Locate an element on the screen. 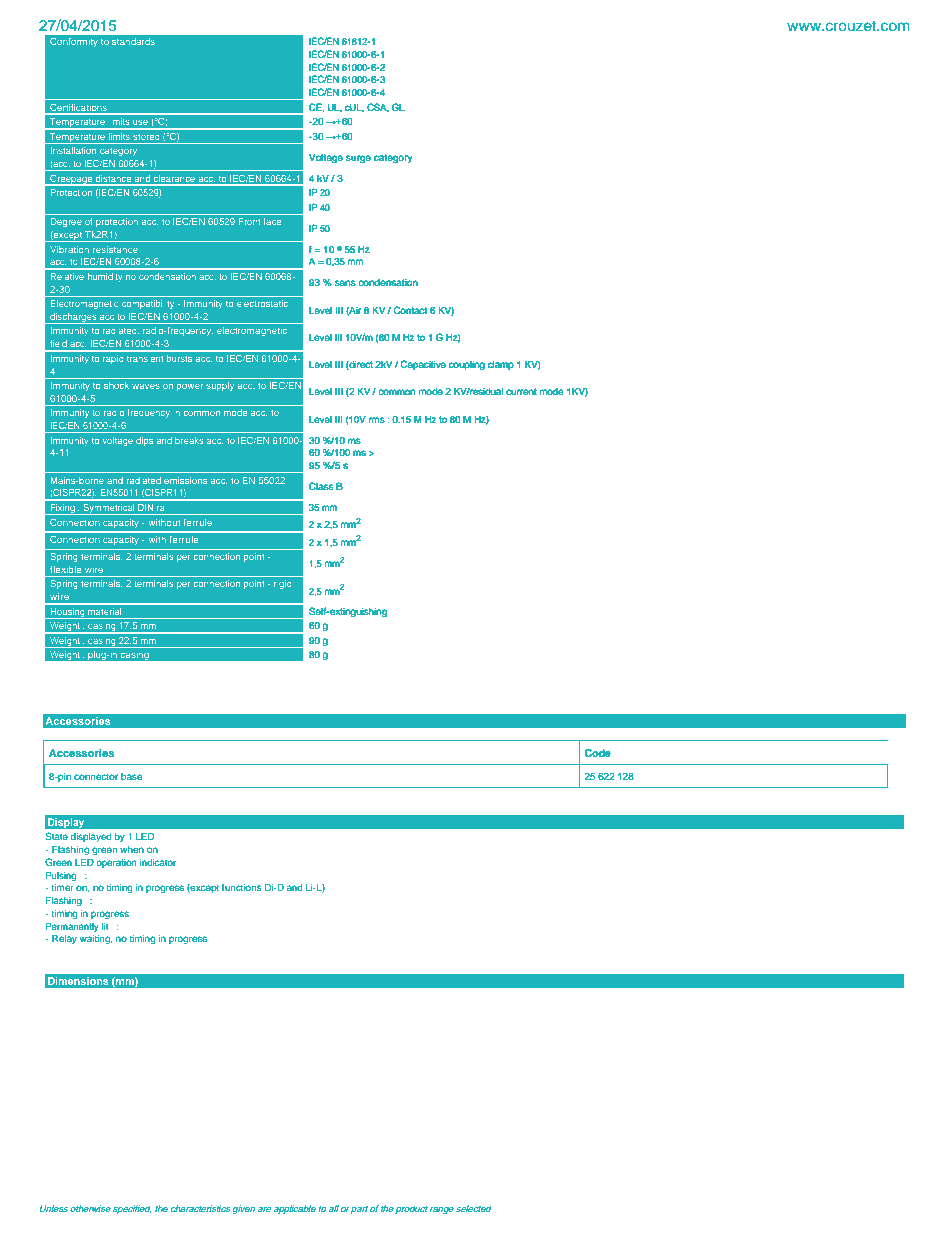 The width and height of the screenshot is (952, 1233). current is located at coordinates (521, 391).
